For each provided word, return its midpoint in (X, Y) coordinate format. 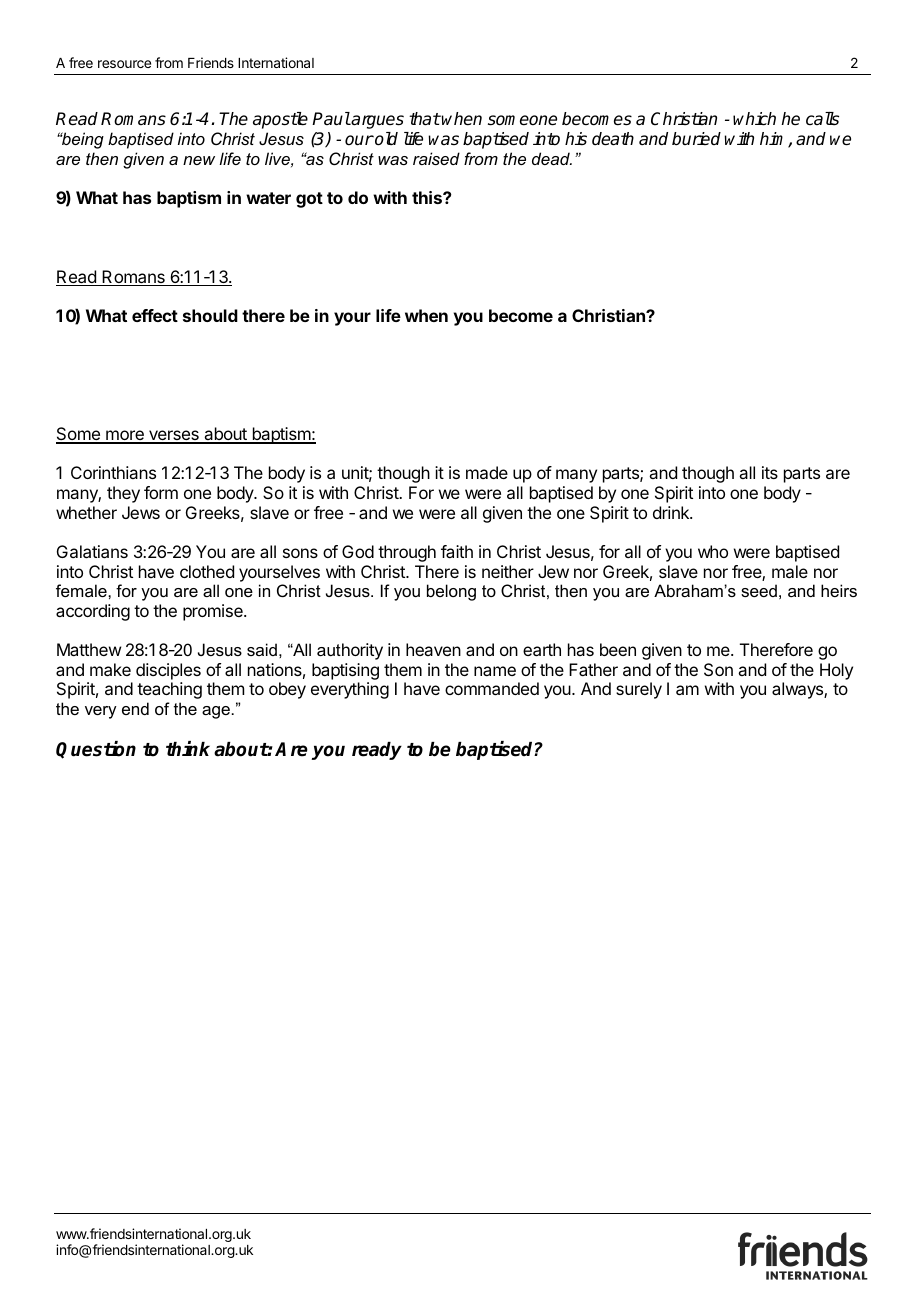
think (188, 748)
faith (457, 551)
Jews (141, 512)
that (425, 119)
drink (672, 512)
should (210, 315)
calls (822, 119)
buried (696, 139)
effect (155, 315)
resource (124, 64)
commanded (492, 688)
